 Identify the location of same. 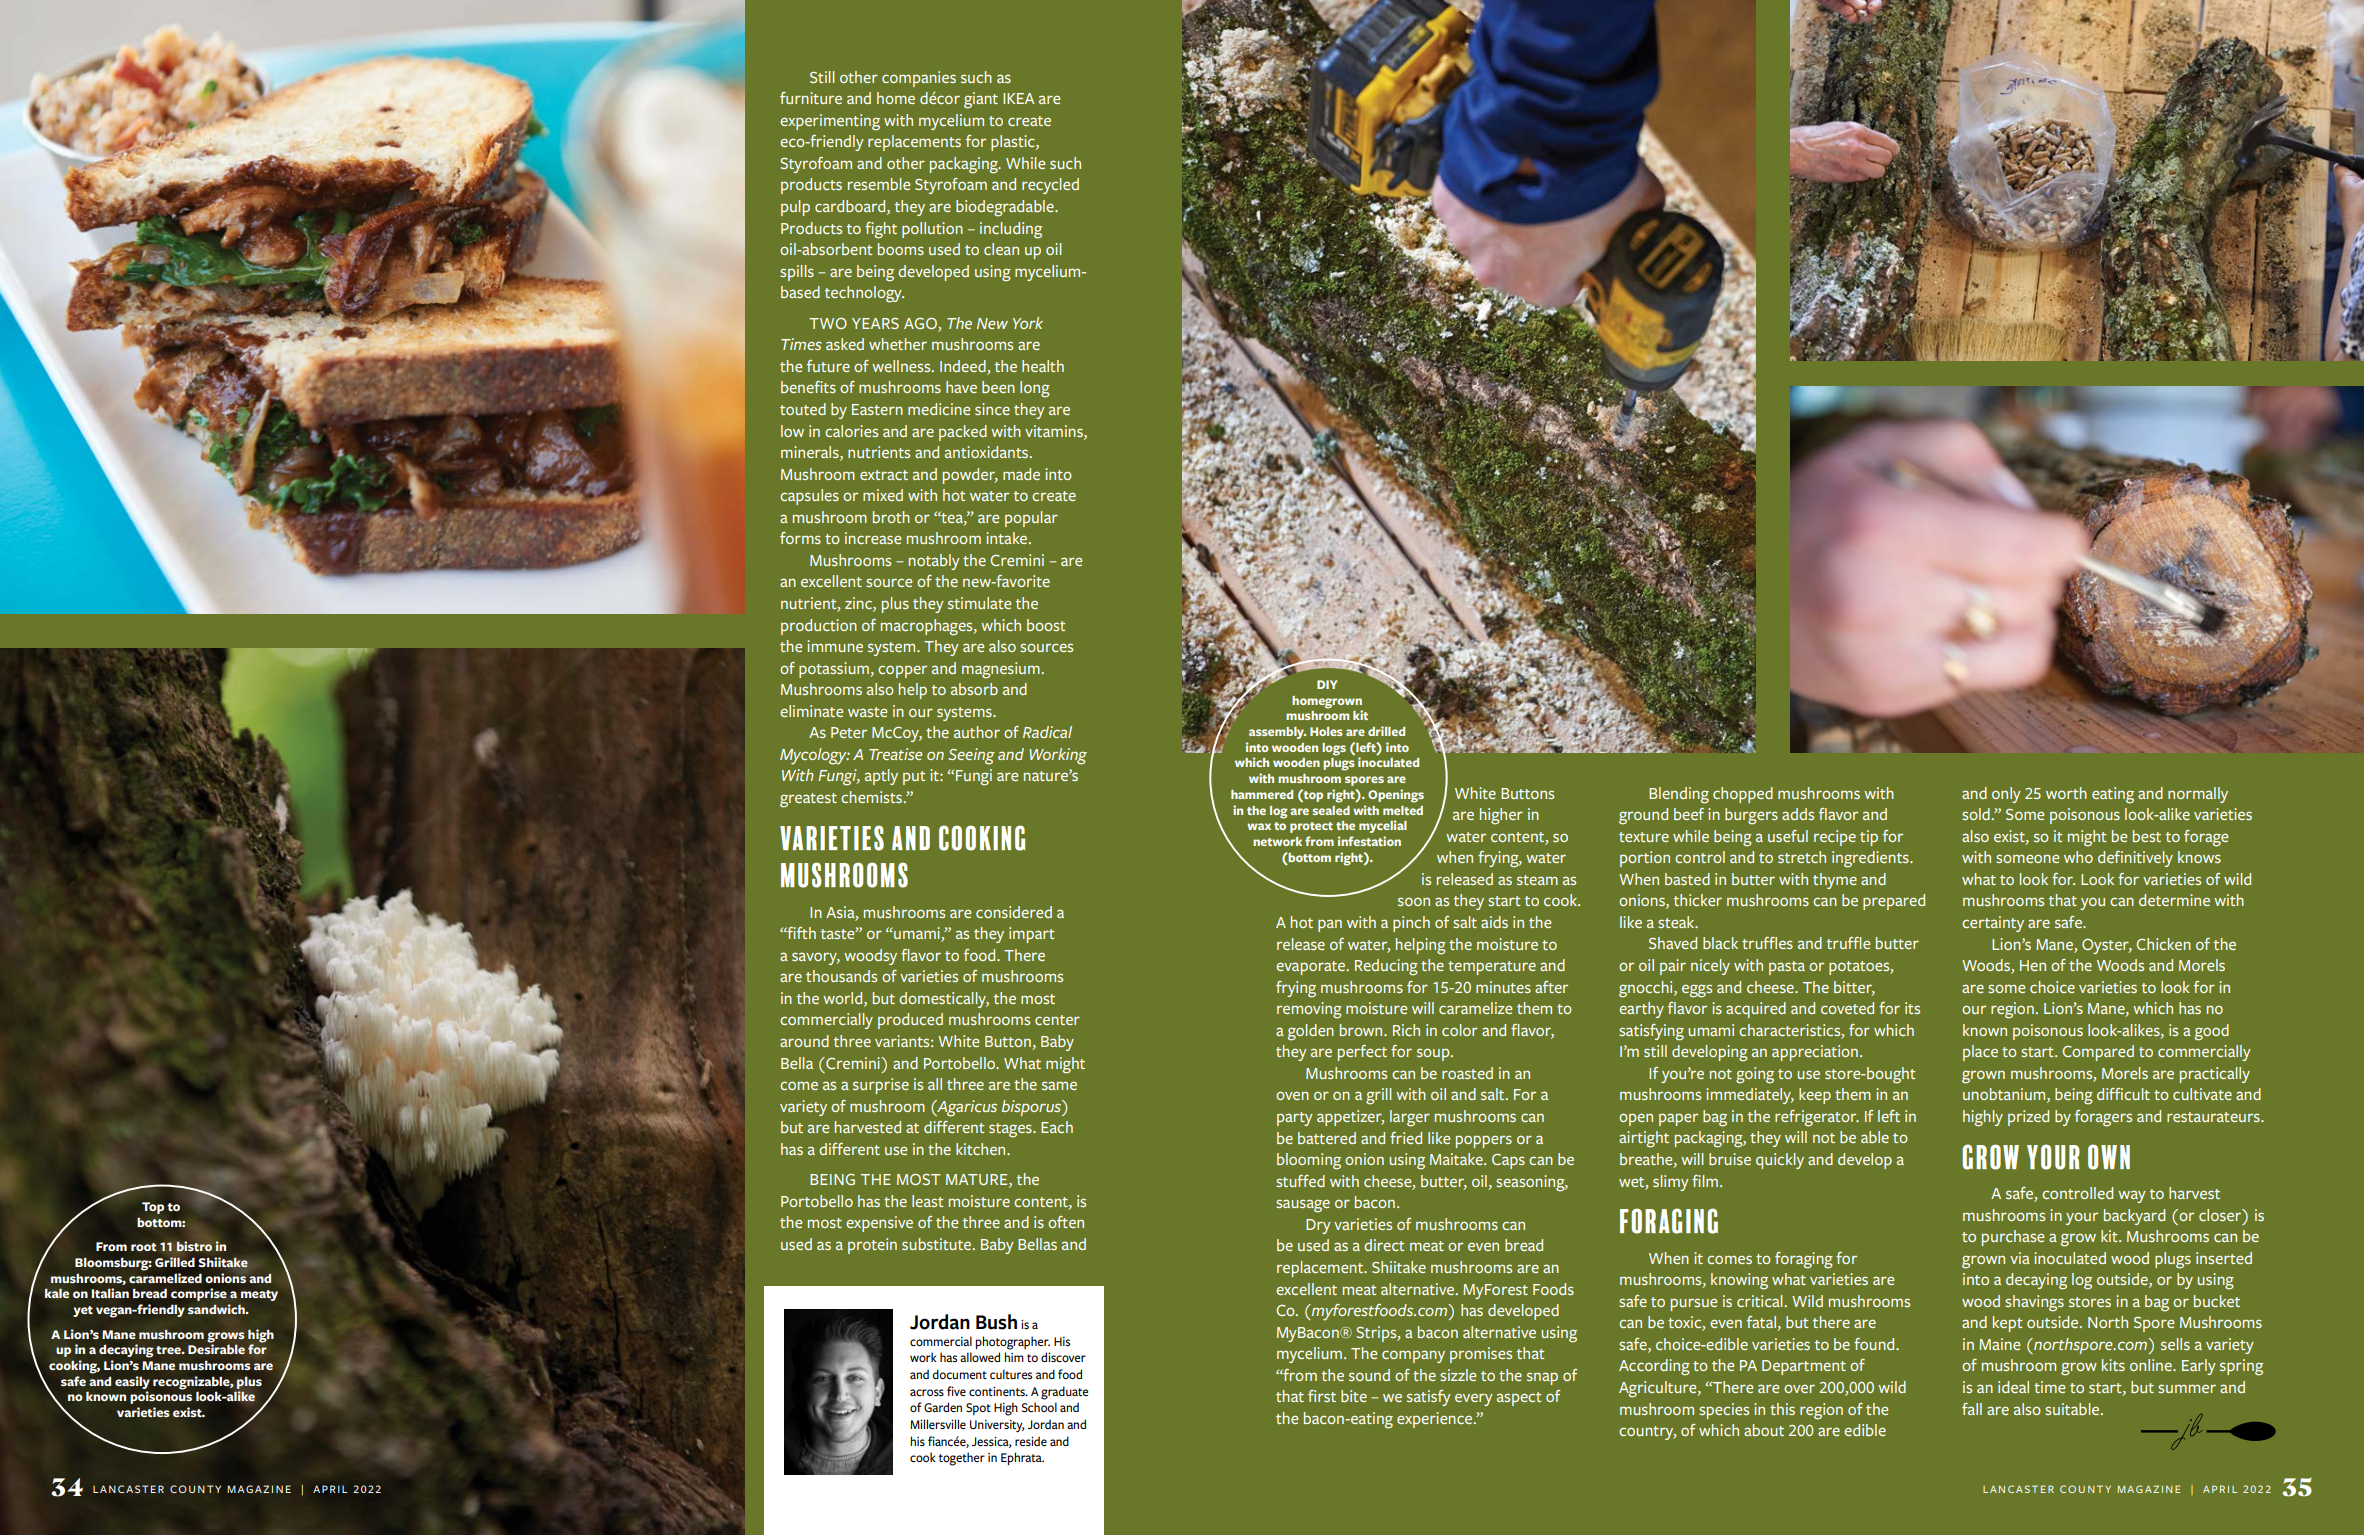
(1059, 1085).
